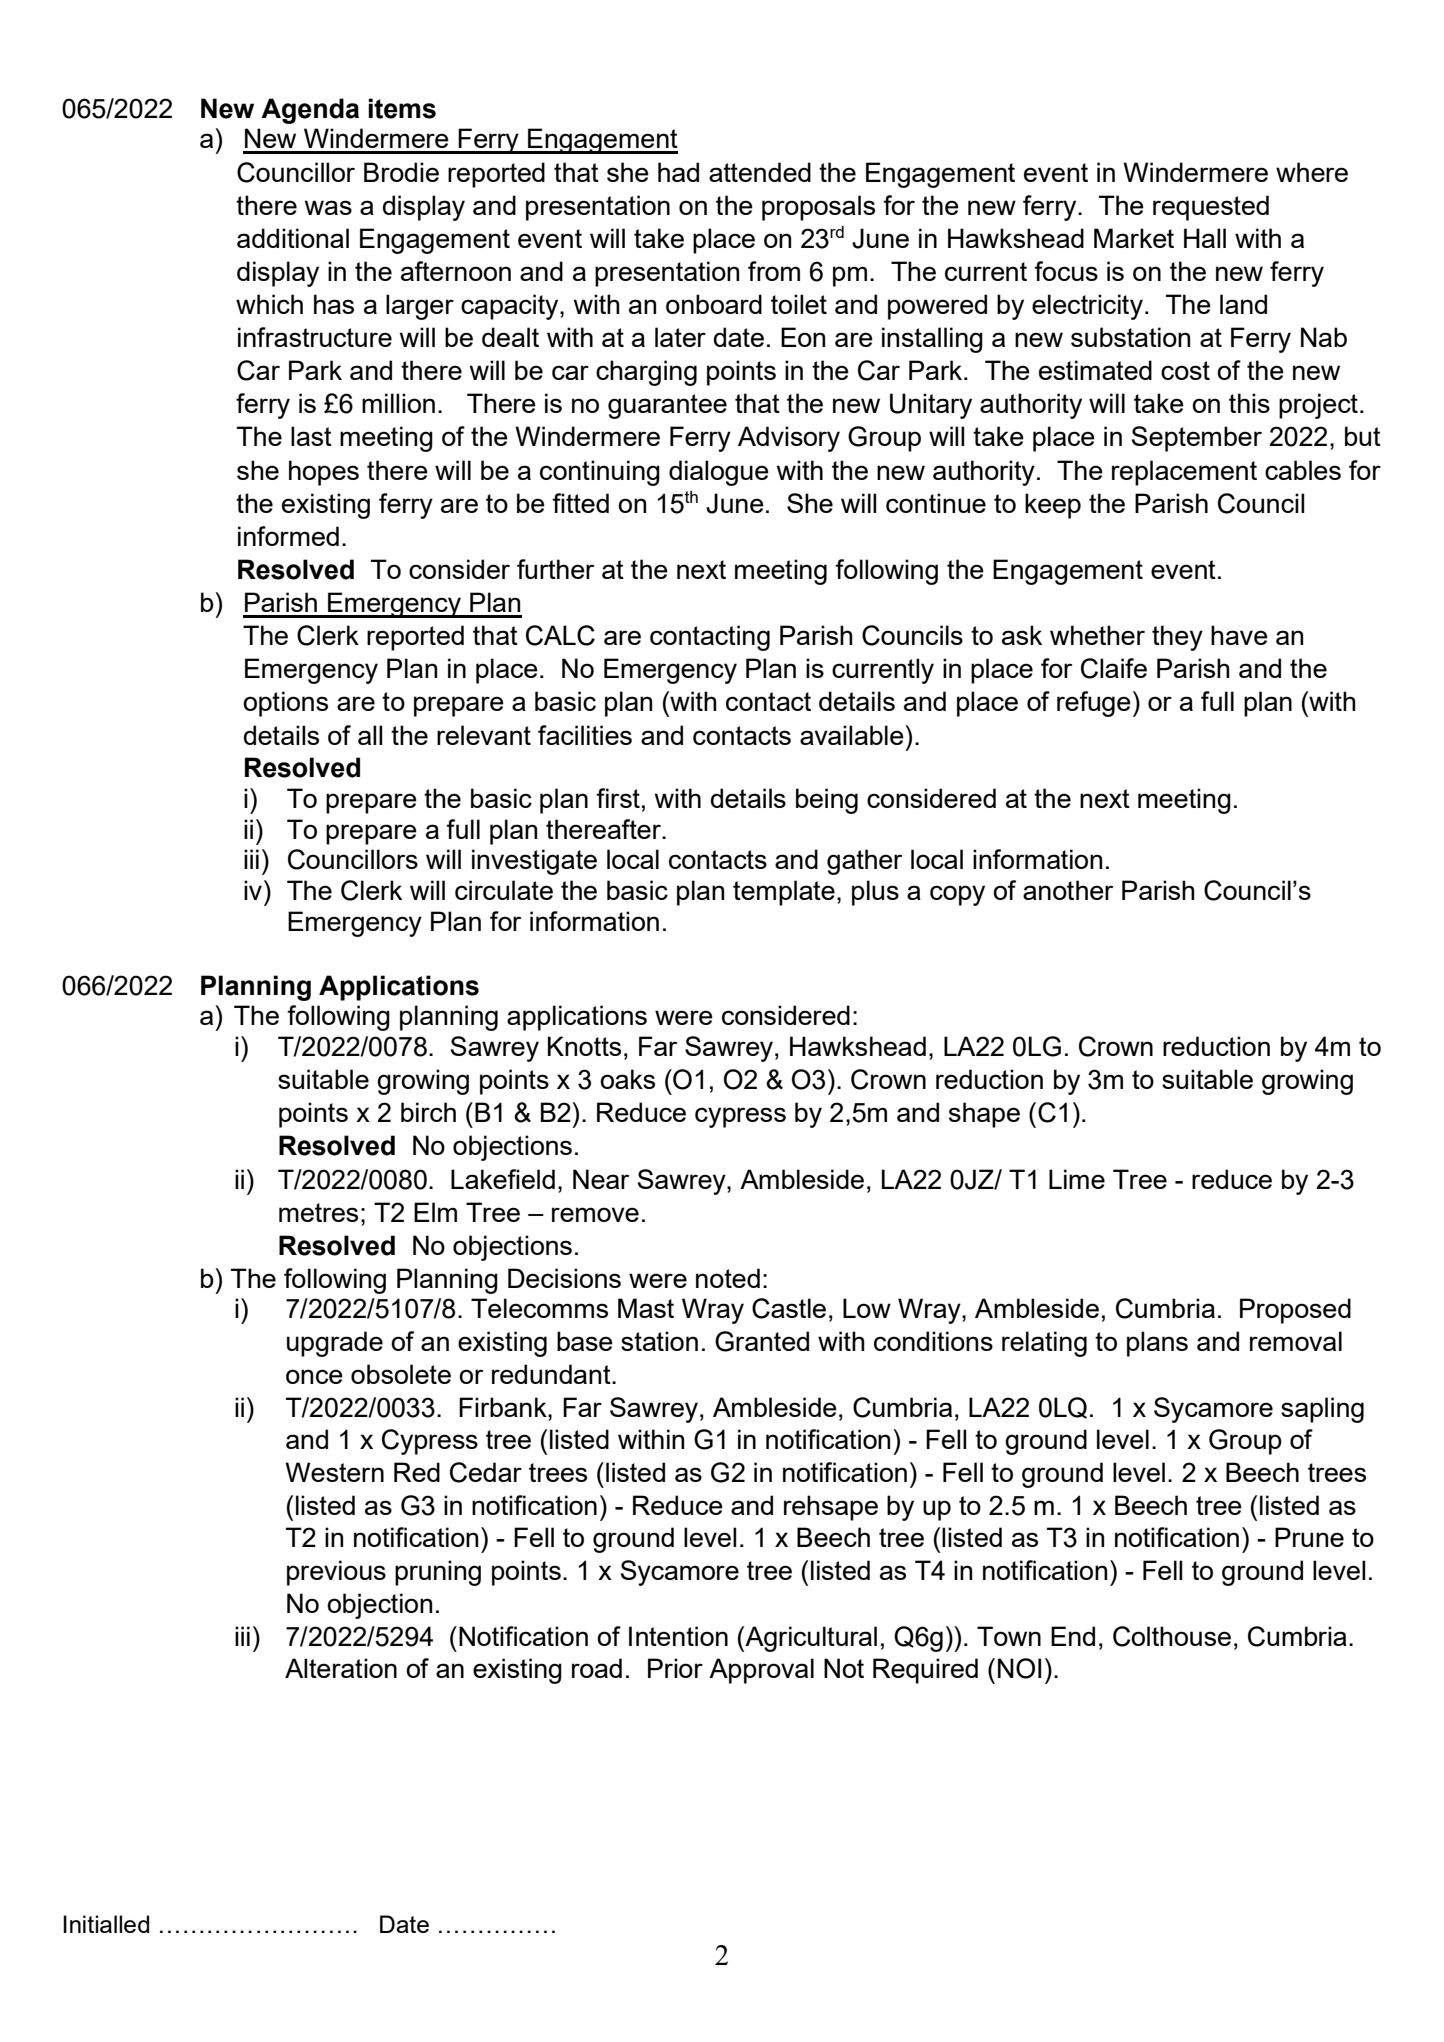 Image resolution: width=1444 pixels, height=2042 pixels. Describe the element at coordinates (1211, 208) in the page. I see `requested` at that location.
